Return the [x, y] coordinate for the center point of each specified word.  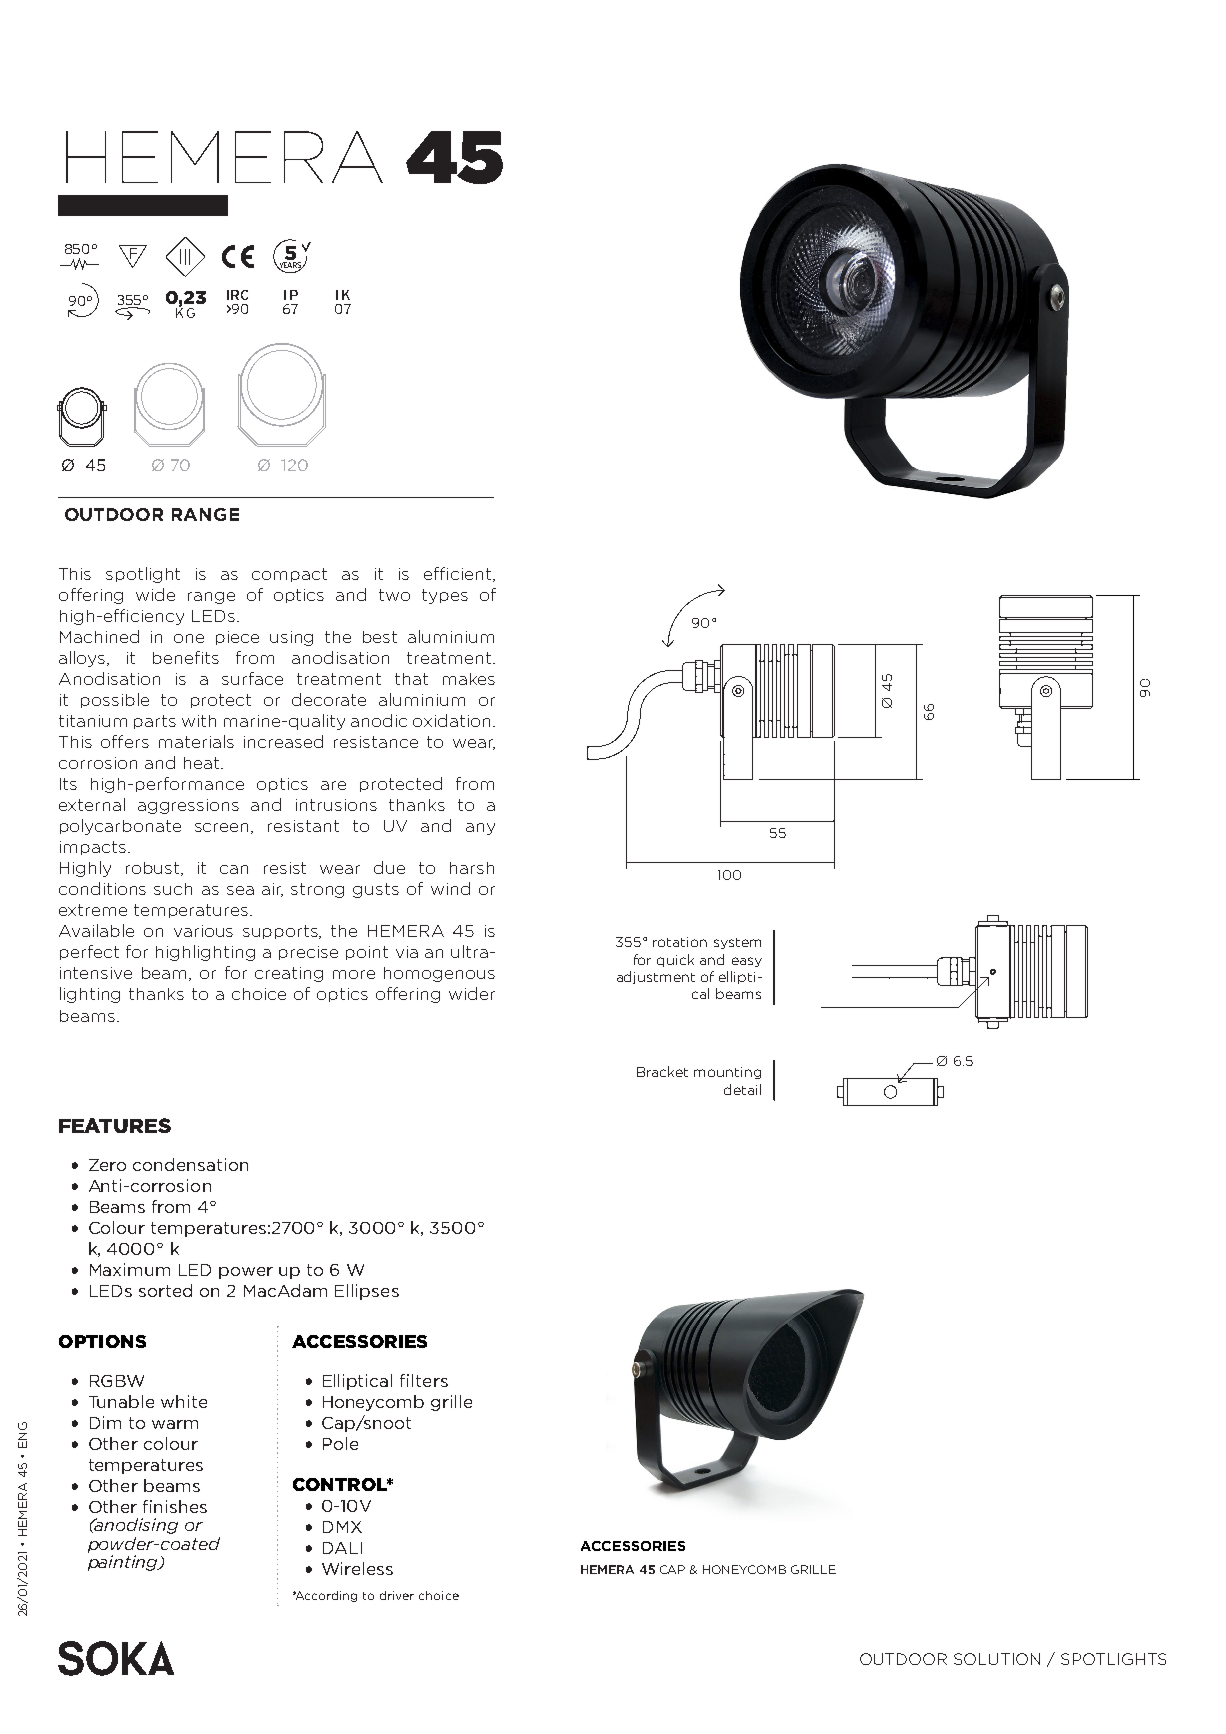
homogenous [439, 974]
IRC [237, 295]
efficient [459, 574]
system [737, 943]
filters [424, 1380]
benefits [186, 657]
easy [747, 962]
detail [742, 1089]
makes [469, 679]
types [445, 596]
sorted [165, 1290]
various [203, 931]
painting [124, 1563]
